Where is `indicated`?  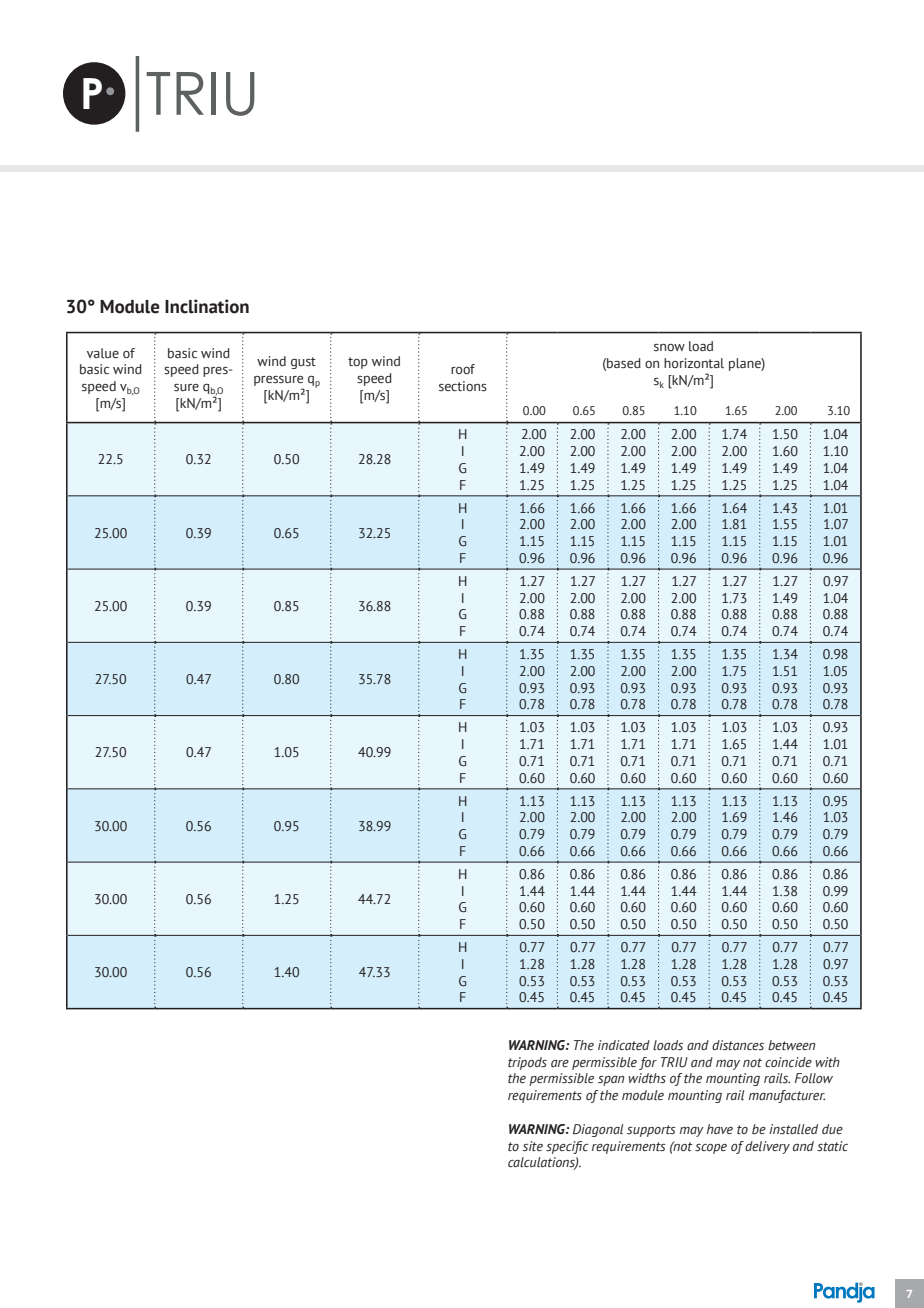
indicated is located at coordinates (624, 1045).
